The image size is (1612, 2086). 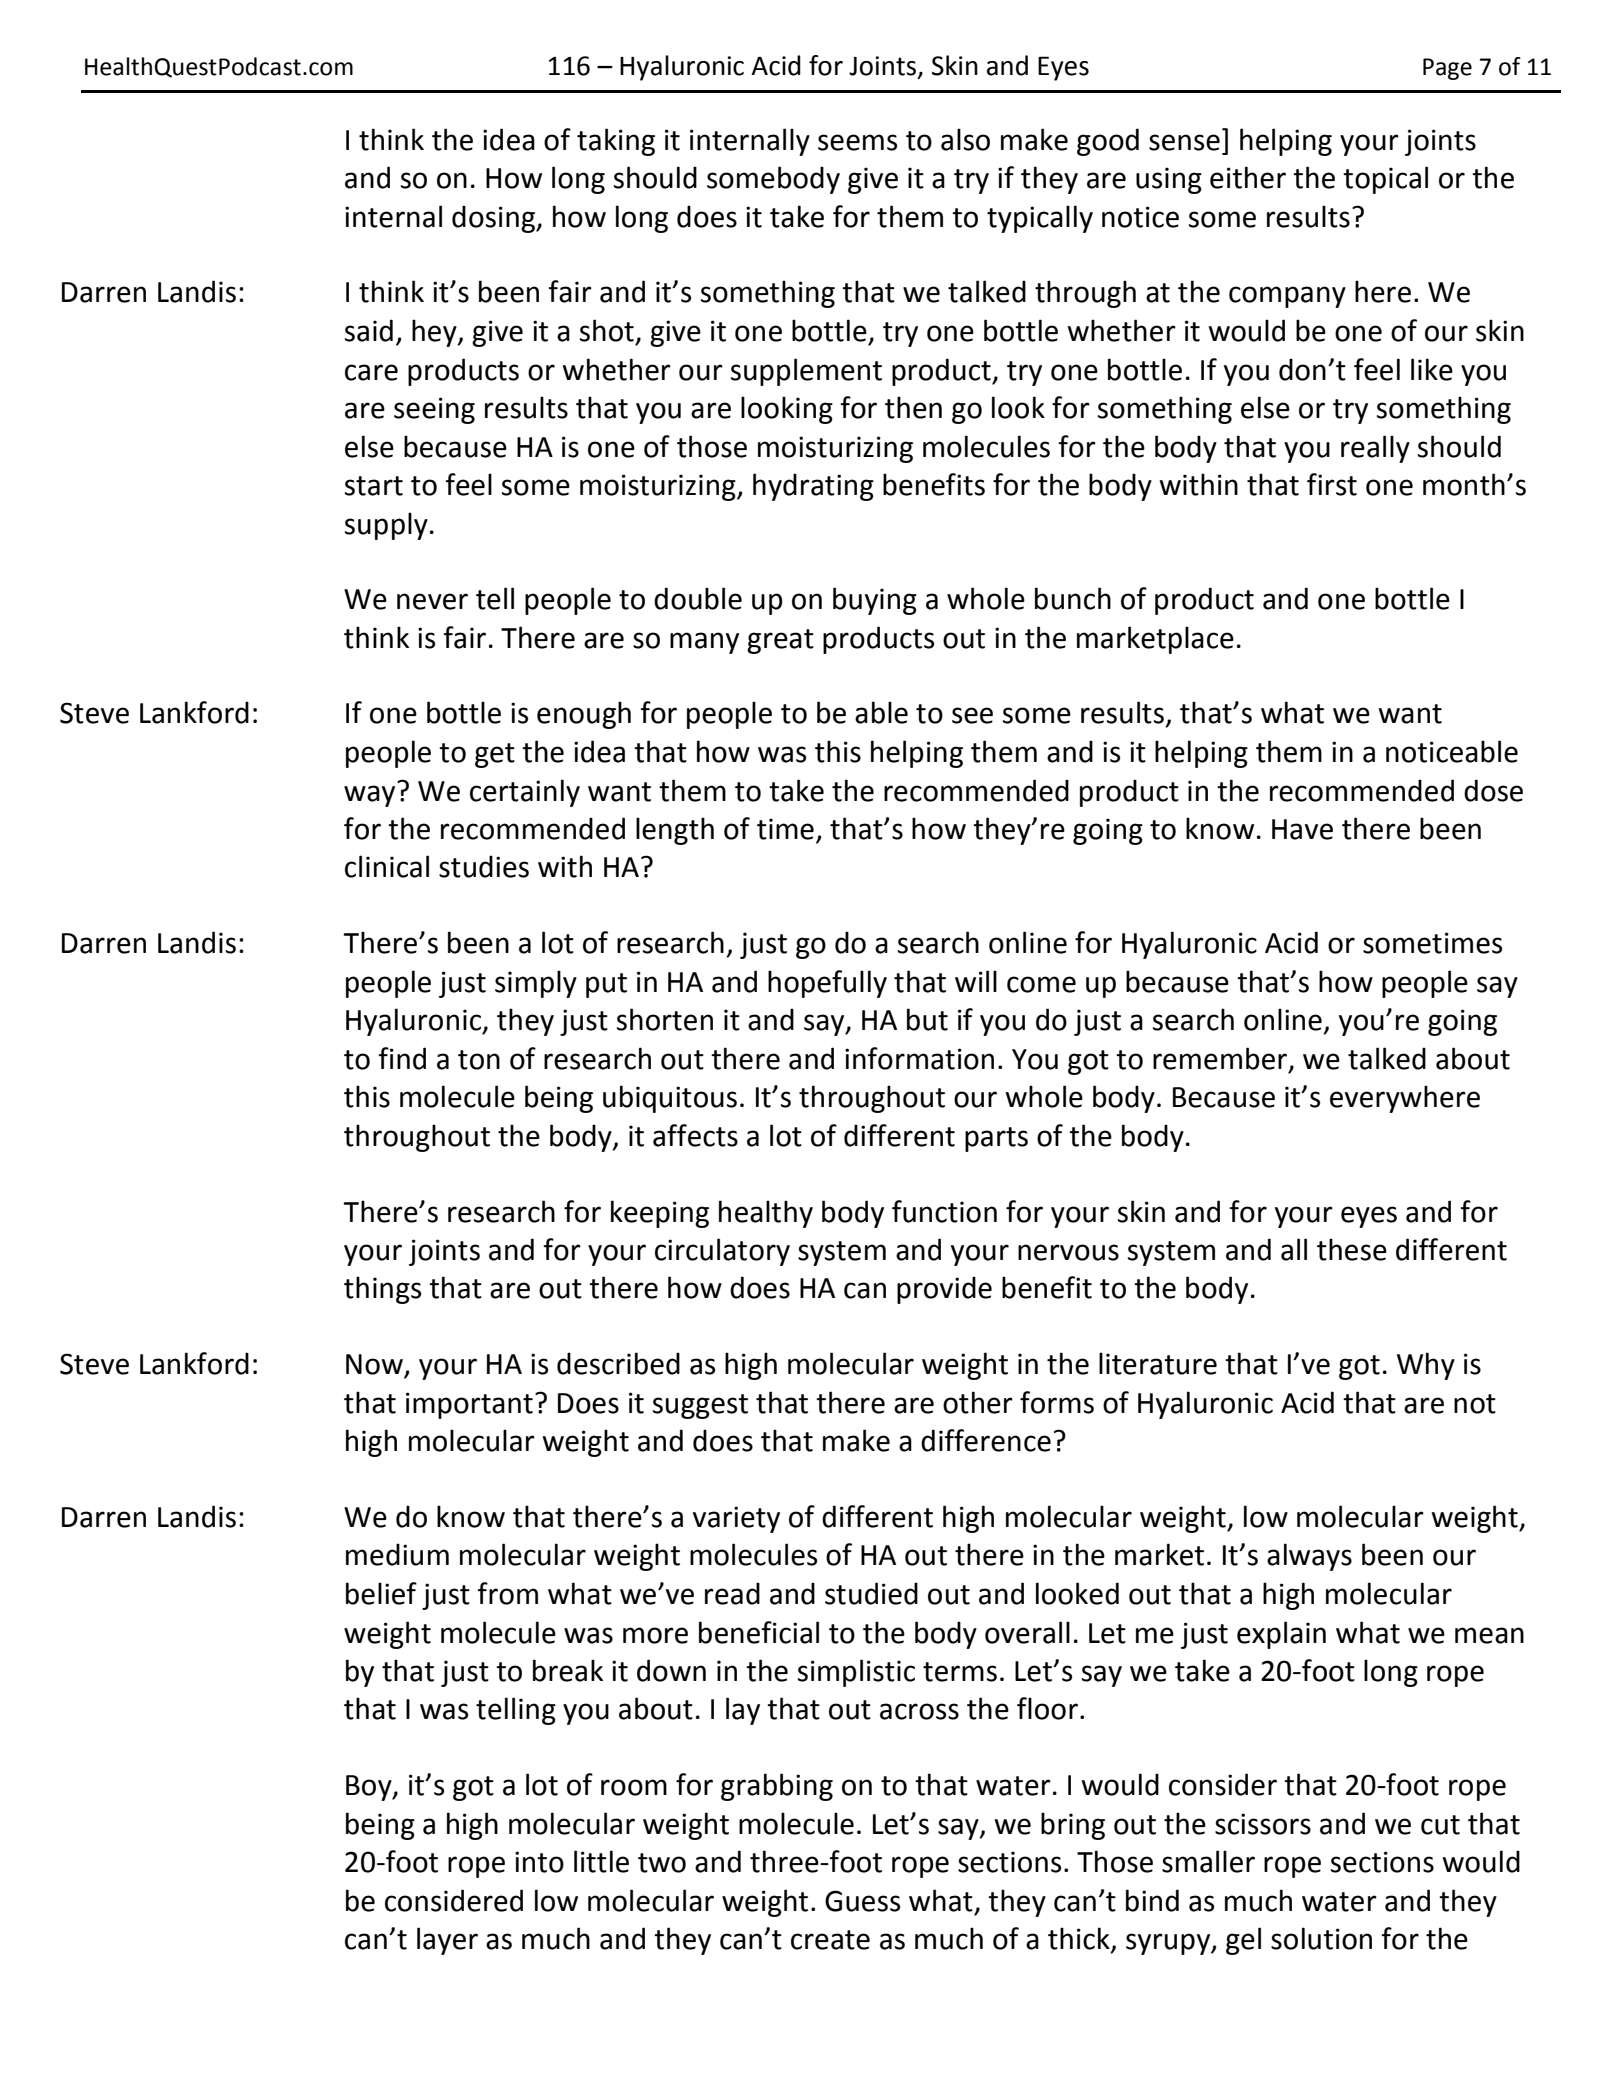 I want to click on difference, so click(x=986, y=1440).
